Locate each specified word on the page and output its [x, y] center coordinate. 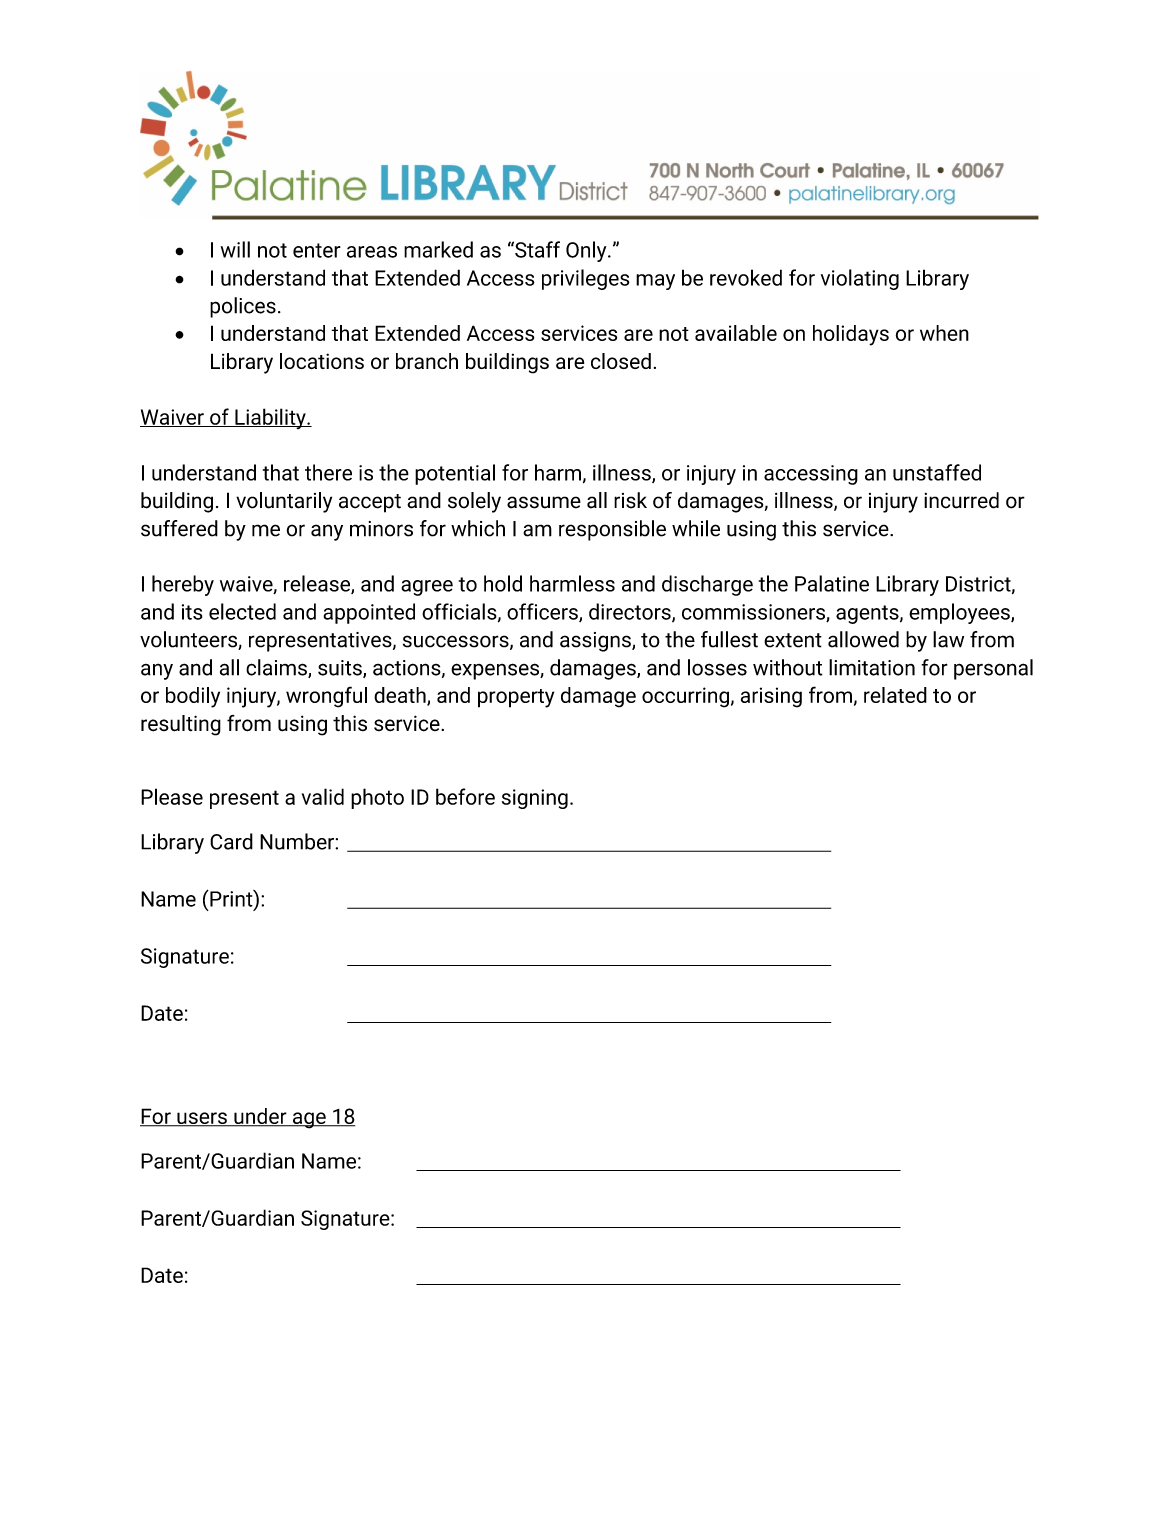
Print [231, 899]
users [202, 1119]
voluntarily [284, 502]
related [895, 695]
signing [535, 799]
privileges [586, 279]
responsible [612, 530]
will [235, 249]
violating [860, 279]
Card [231, 841]
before [465, 796]
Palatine [832, 583]
